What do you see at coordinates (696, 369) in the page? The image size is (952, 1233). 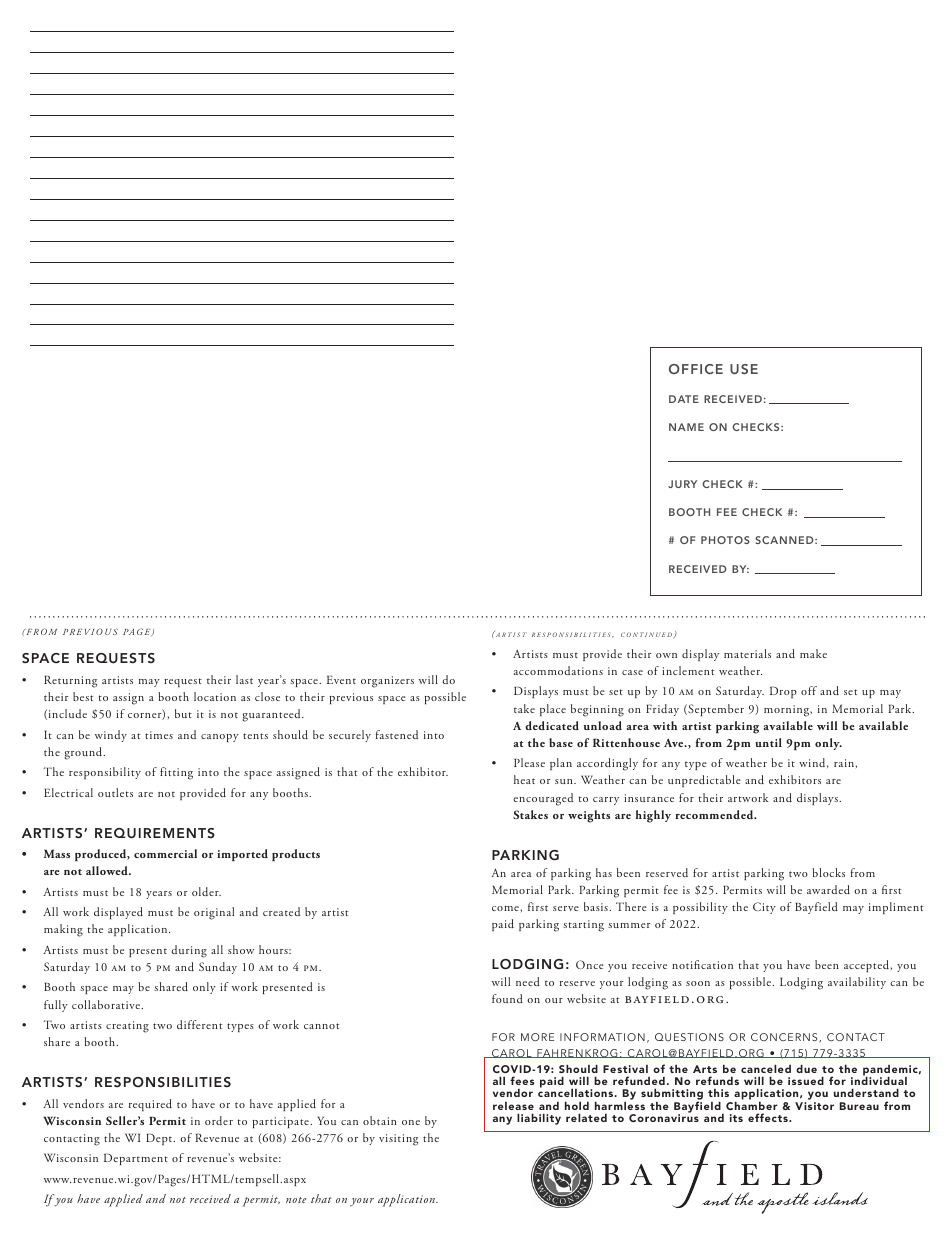 I see `OFFICE` at bounding box center [696, 369].
